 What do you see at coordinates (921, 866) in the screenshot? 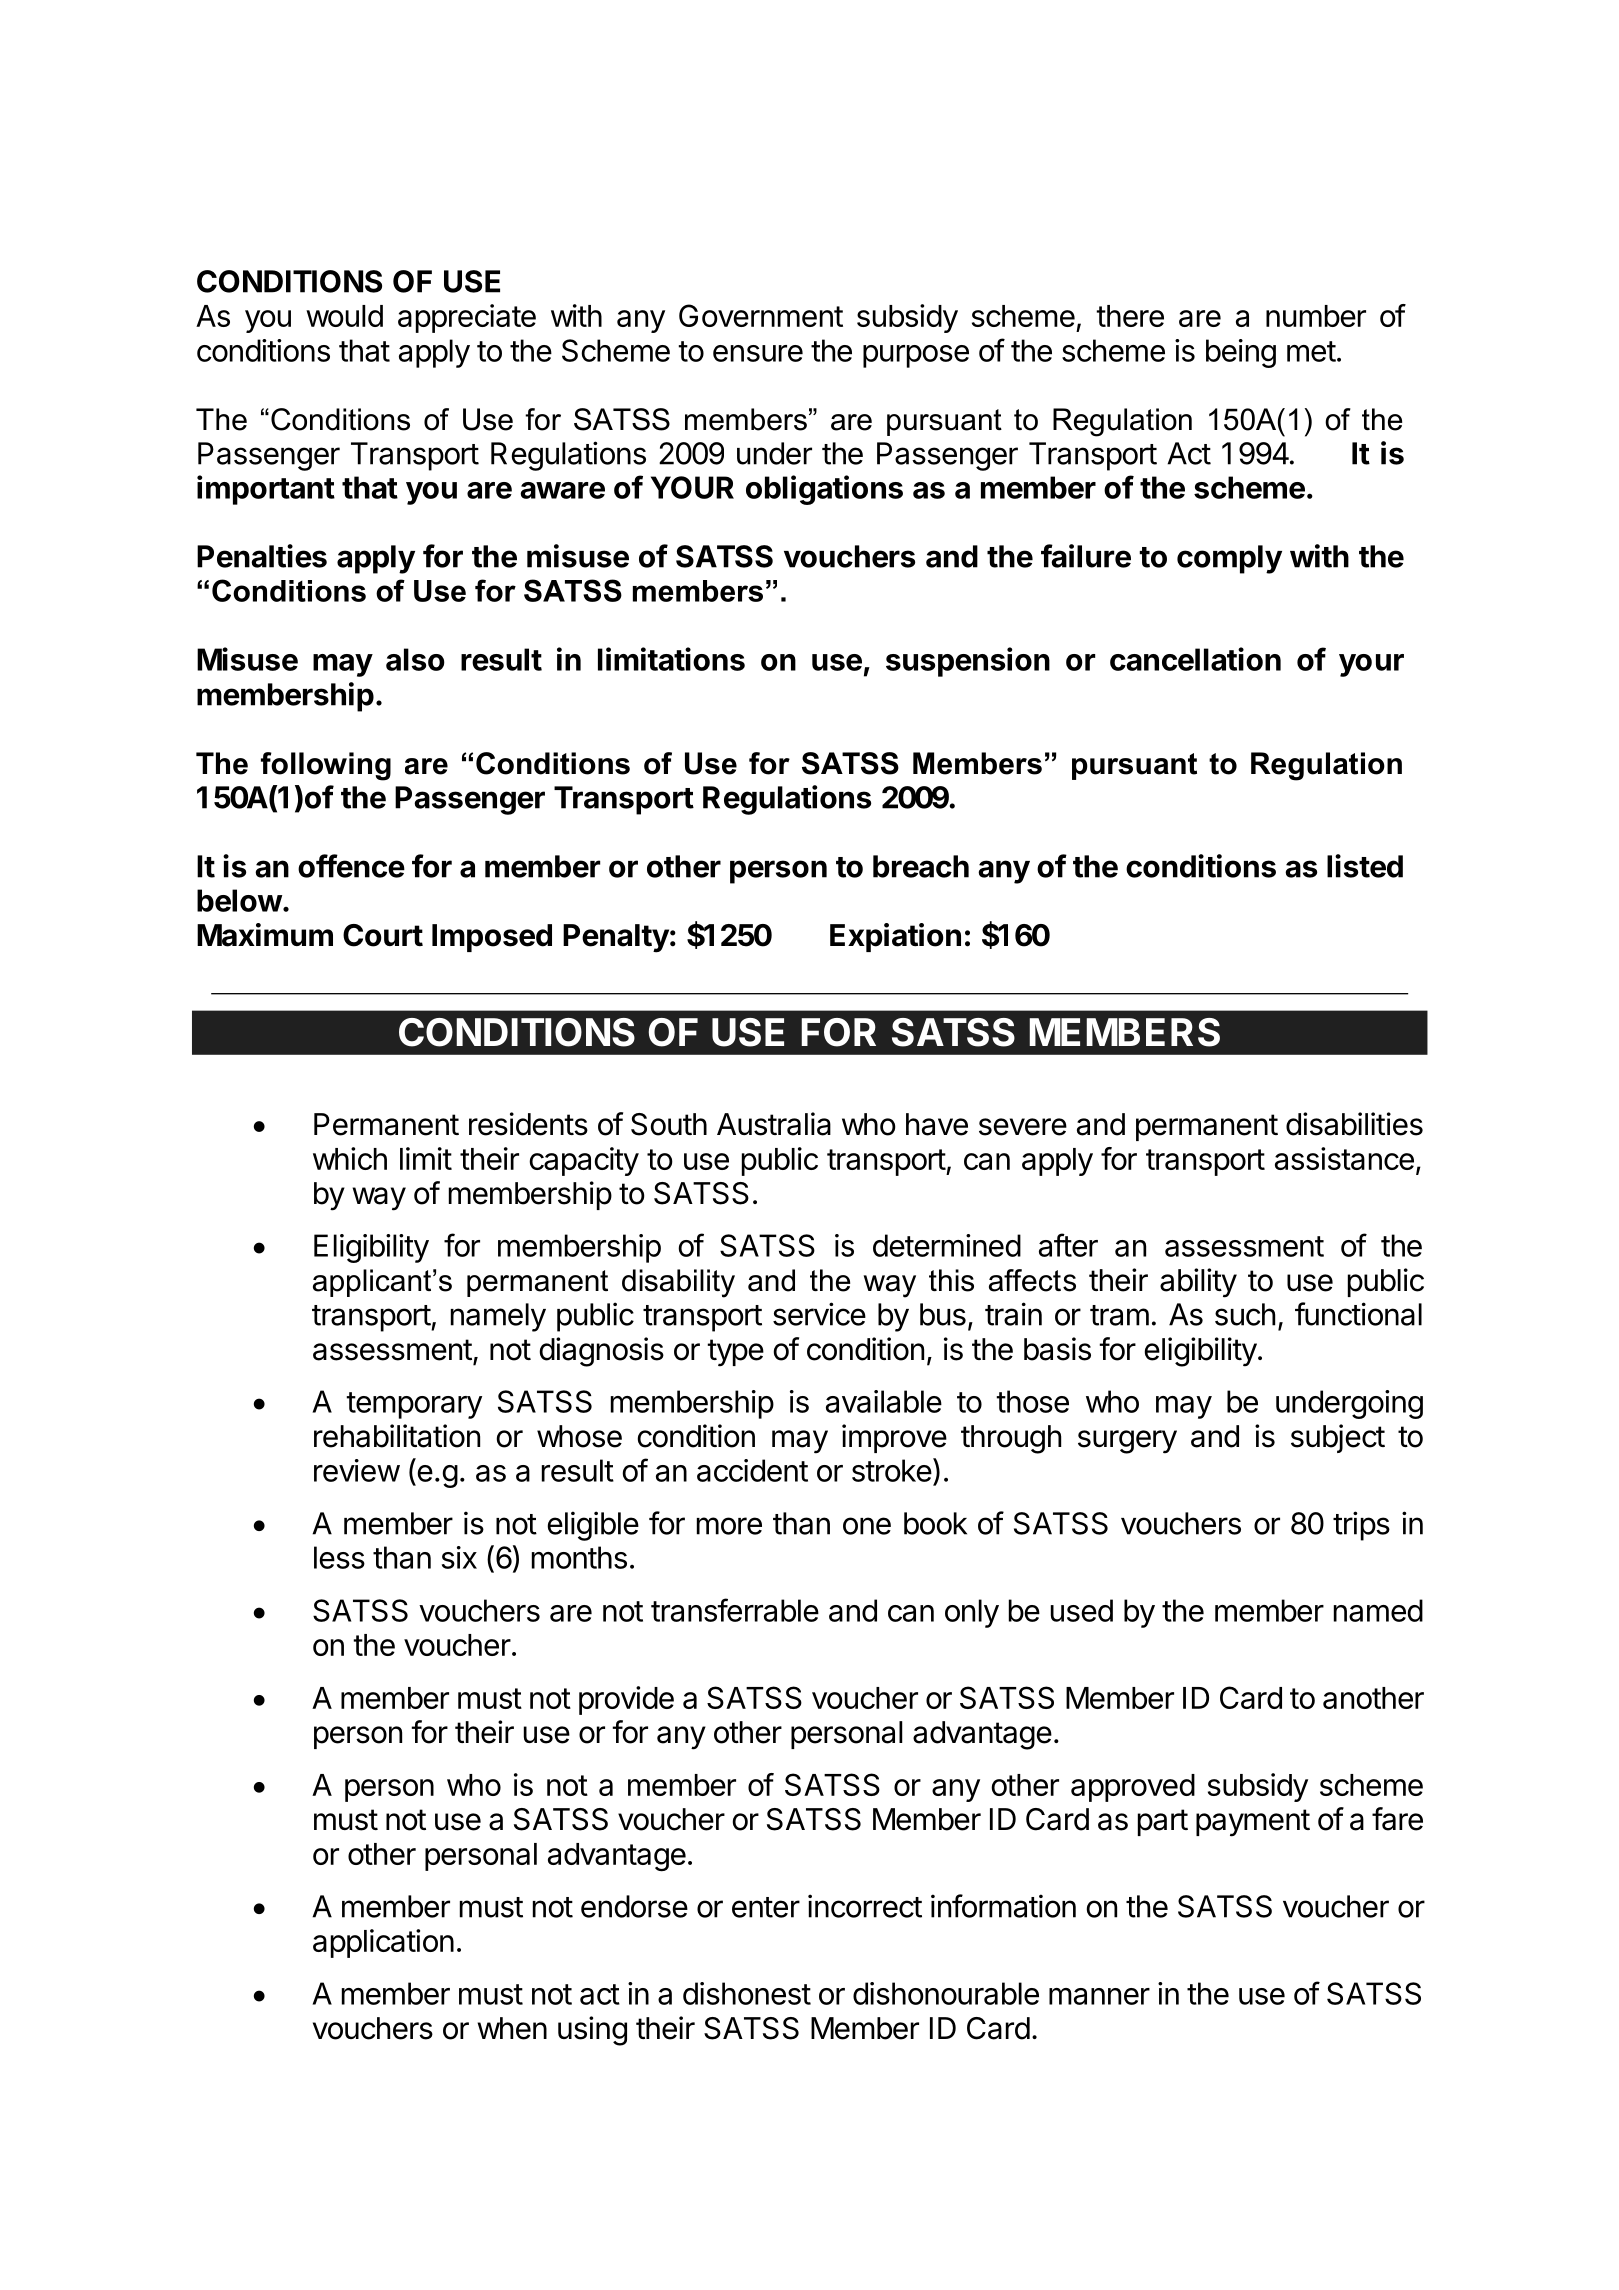
I see `breach` at bounding box center [921, 866].
